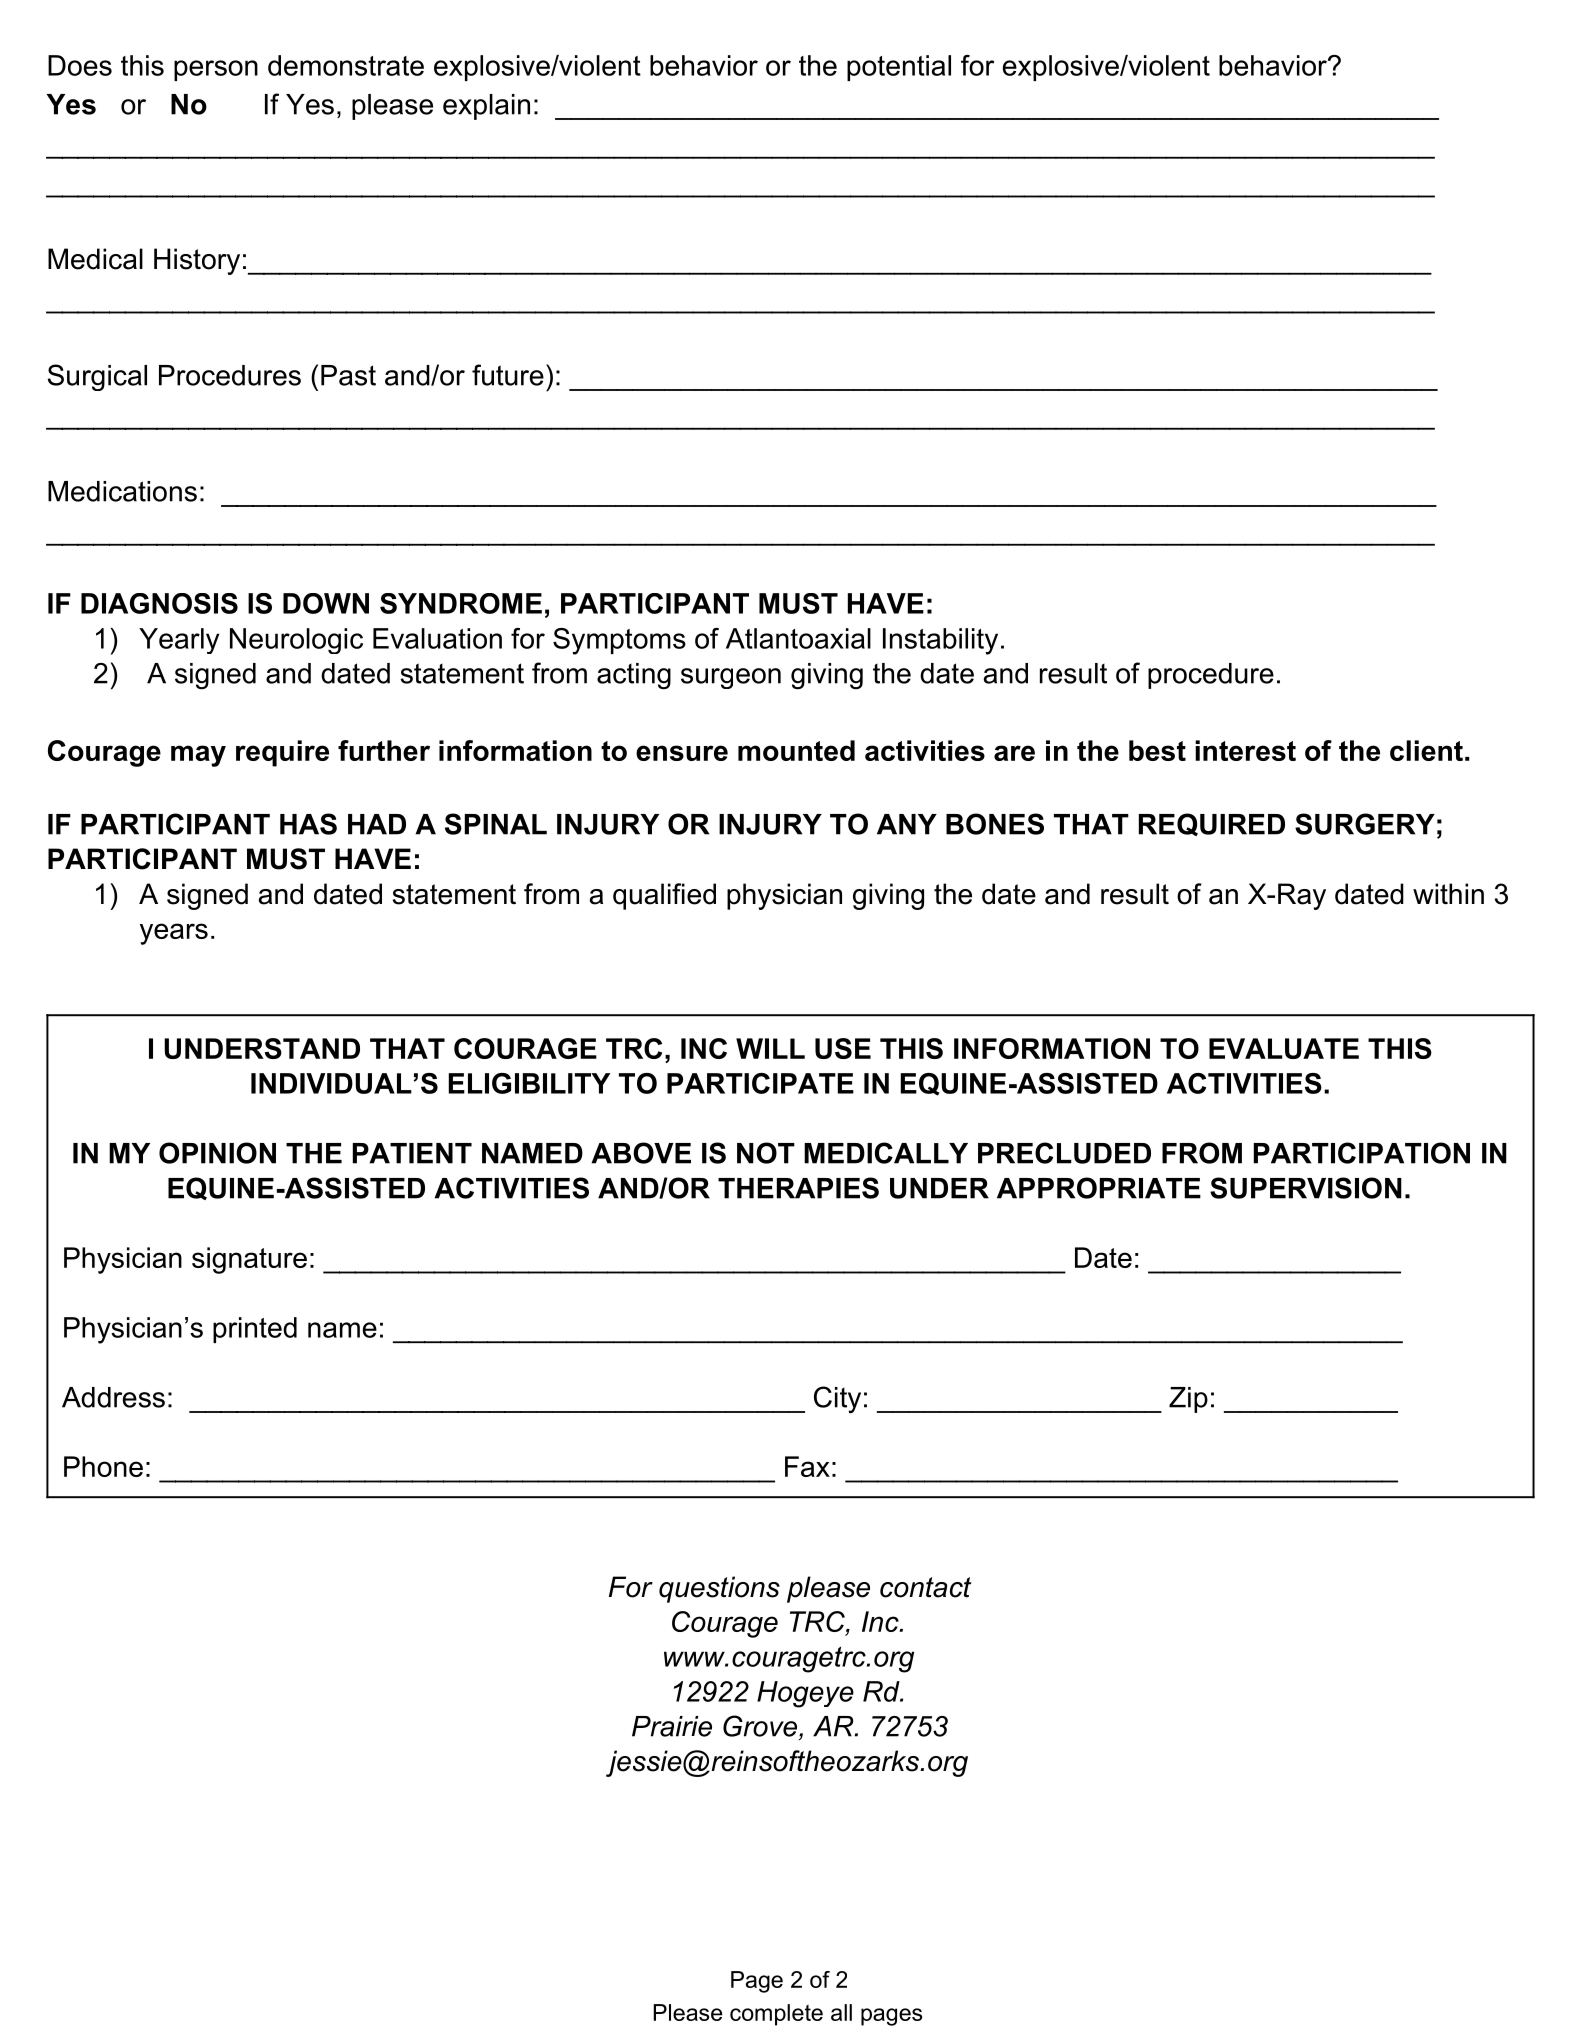  Describe the element at coordinates (216, 70) in the page. I see `person` at that location.
